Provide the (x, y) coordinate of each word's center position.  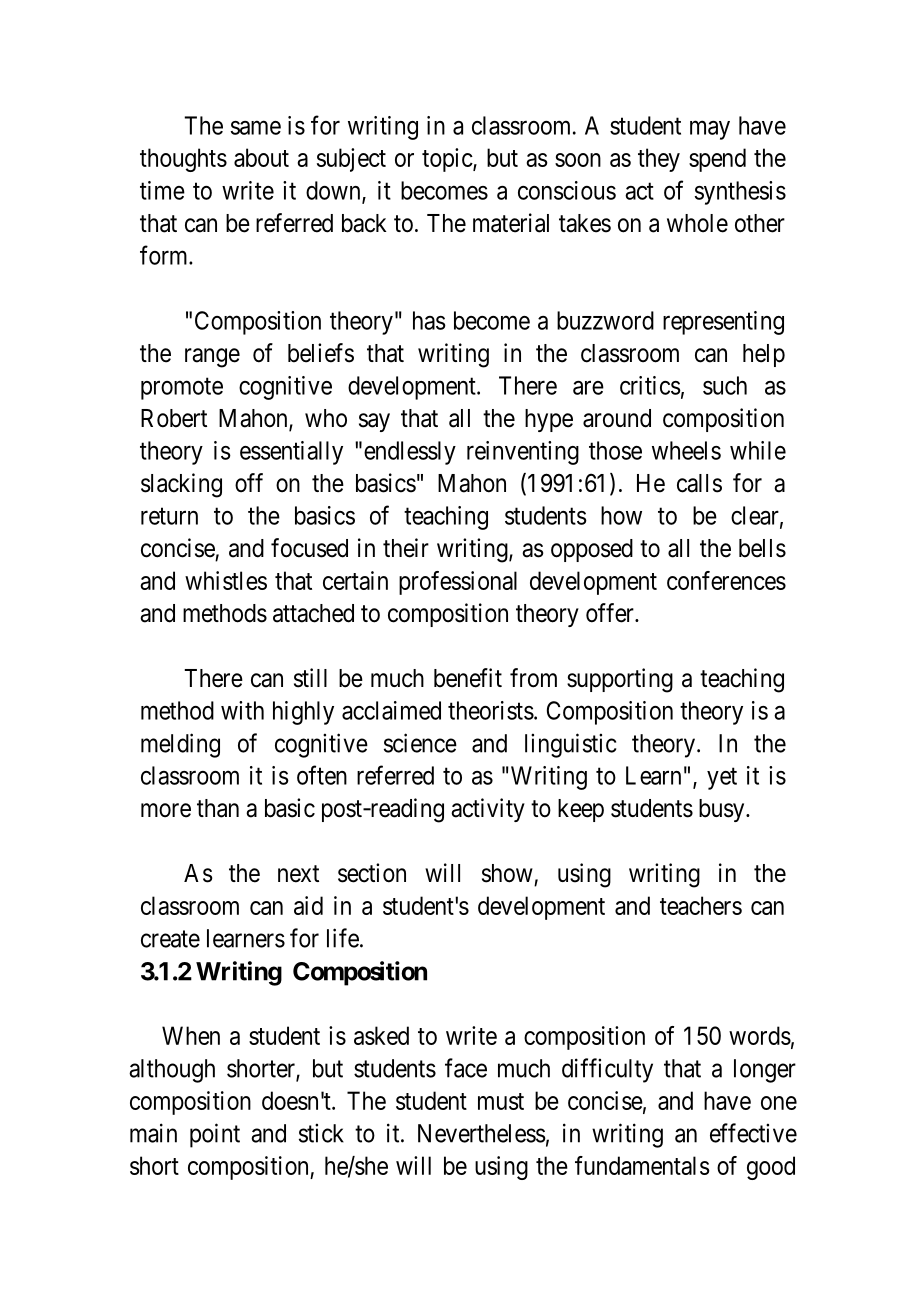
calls (699, 483)
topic (448, 160)
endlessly (410, 453)
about (261, 157)
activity (488, 810)
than (218, 808)
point (215, 1135)
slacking (181, 485)
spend (717, 160)
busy (723, 810)
